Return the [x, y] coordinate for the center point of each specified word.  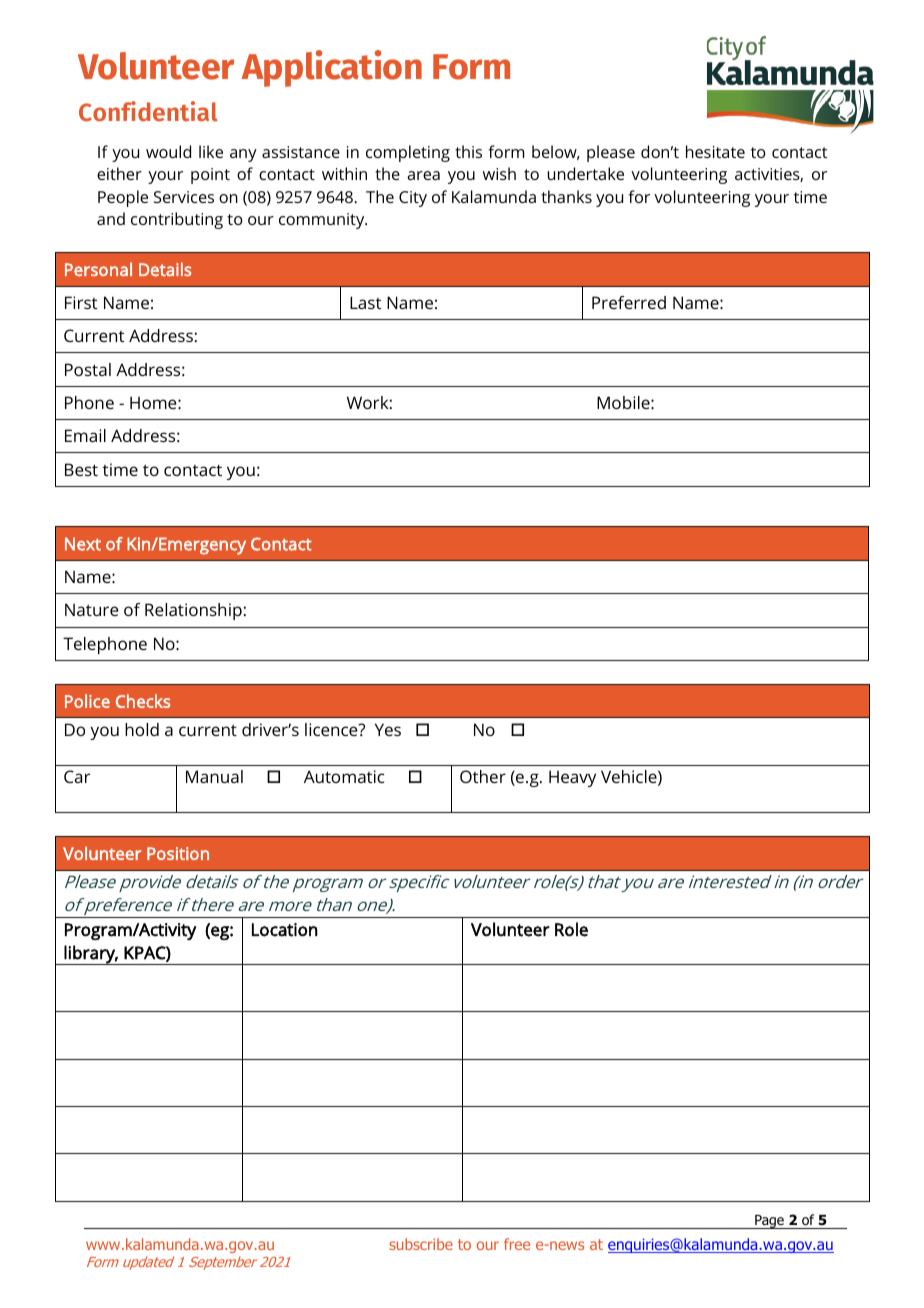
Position [178, 853]
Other [483, 776]
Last [365, 302]
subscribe [421, 1244]
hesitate [715, 151]
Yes [388, 729]
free [517, 1244]
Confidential [148, 111]
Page [769, 1222]
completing [408, 153]
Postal [88, 369]
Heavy [572, 778]
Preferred [629, 302]
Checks [143, 701]
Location [285, 930]
